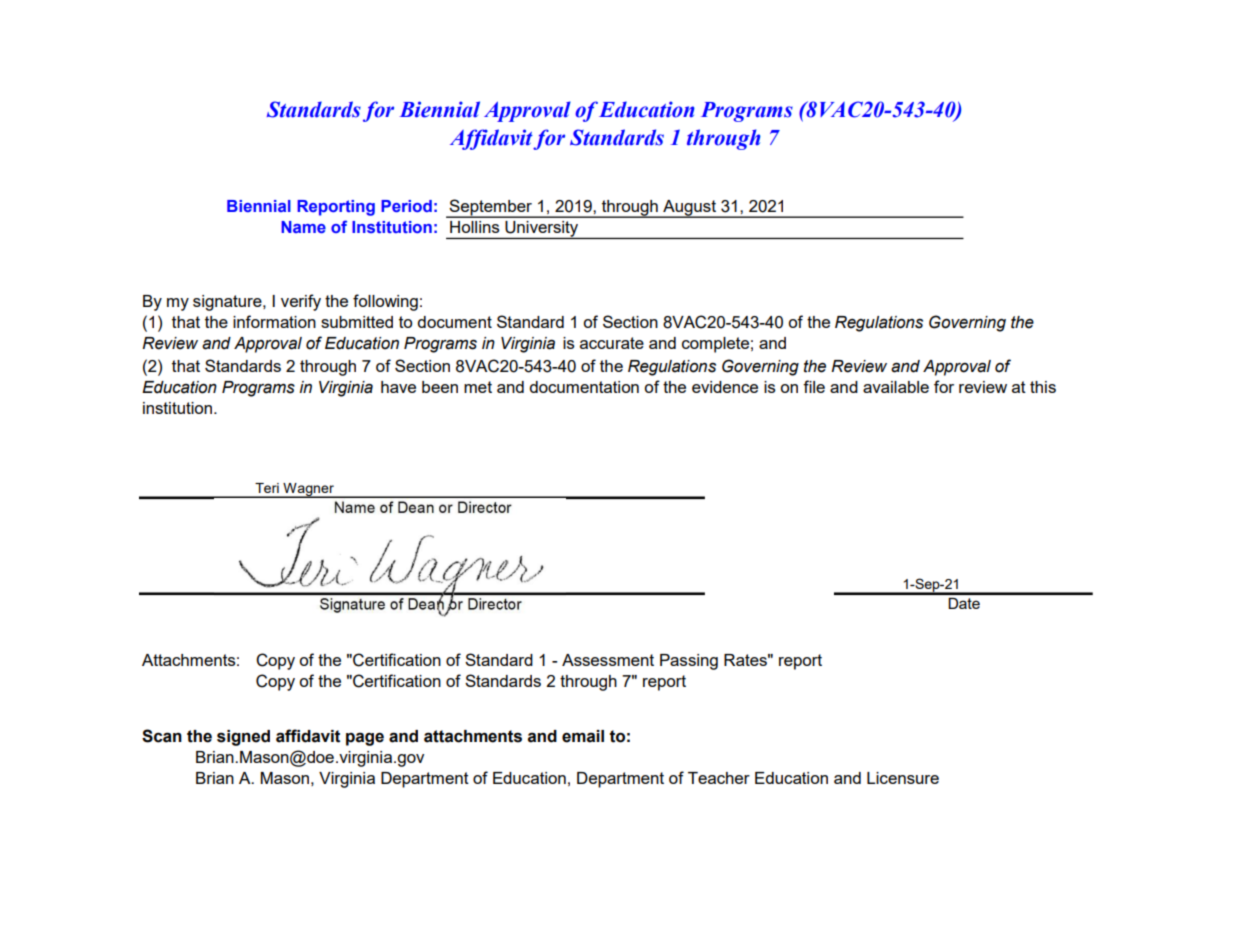 This document has width=1233, height=952. Describe the element at coordinates (1043, 387) in the document. I see `this` at that location.
